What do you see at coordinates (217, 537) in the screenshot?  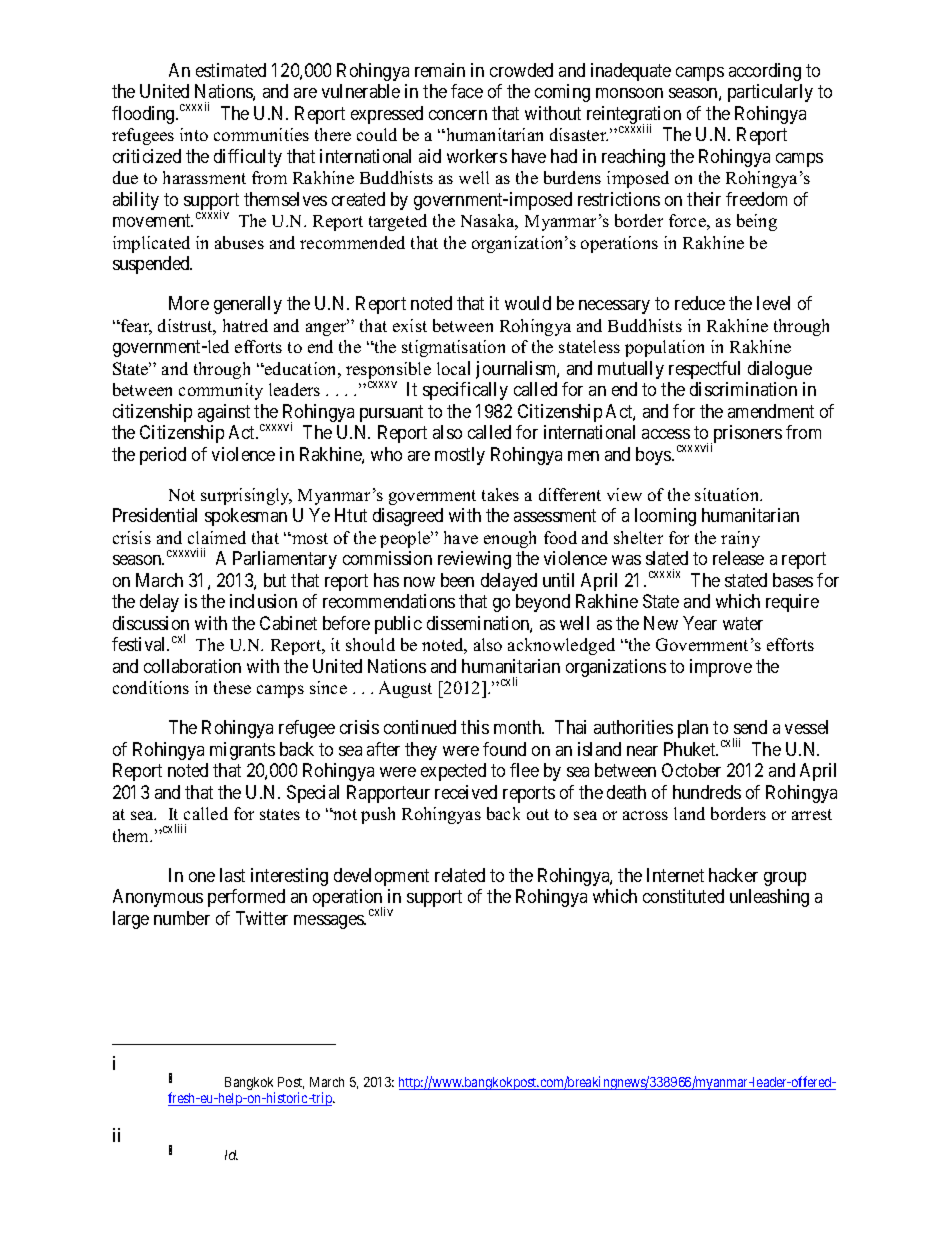 I see `claimed` at bounding box center [217, 537].
